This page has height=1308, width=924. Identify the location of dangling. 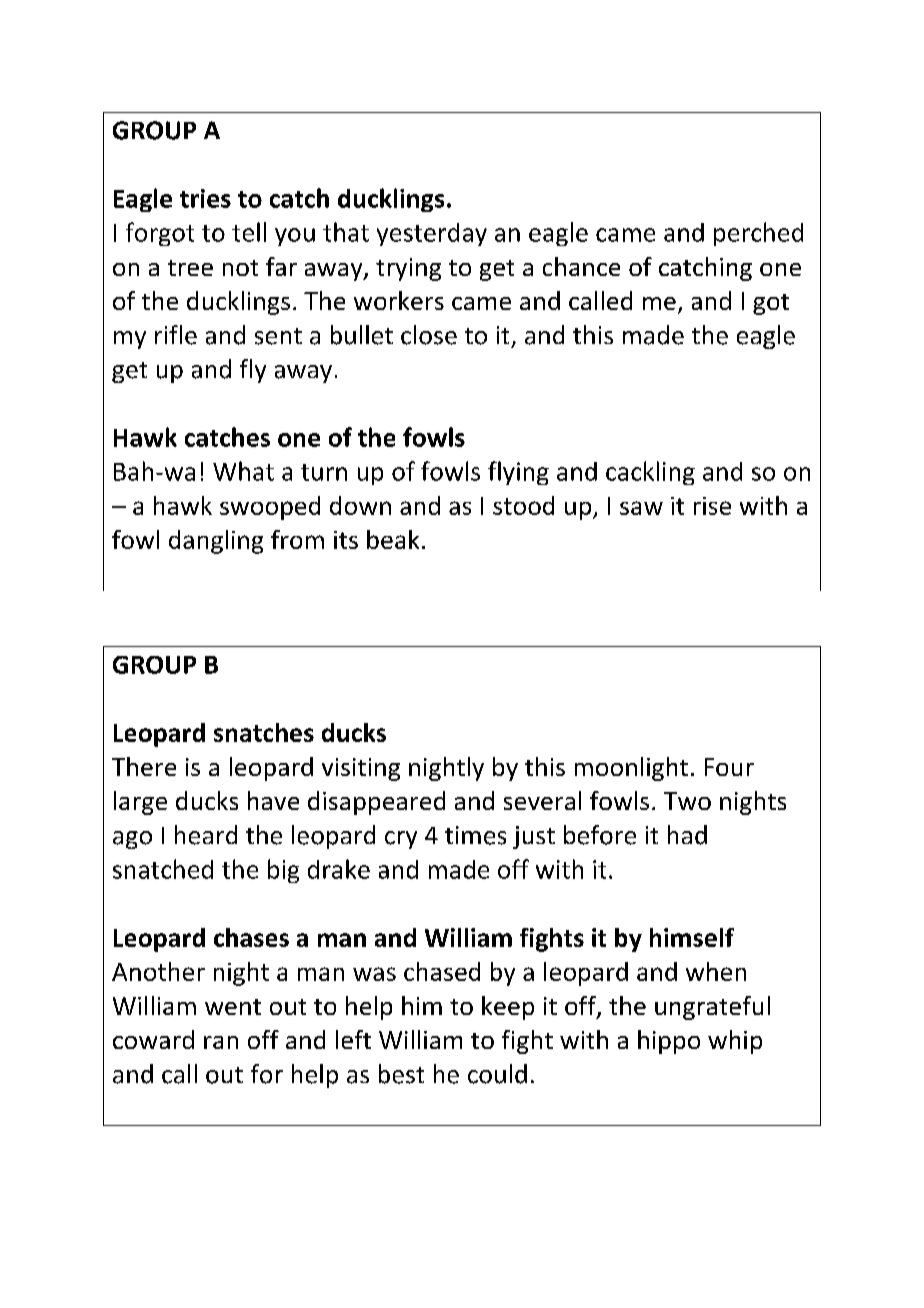
(216, 542).
